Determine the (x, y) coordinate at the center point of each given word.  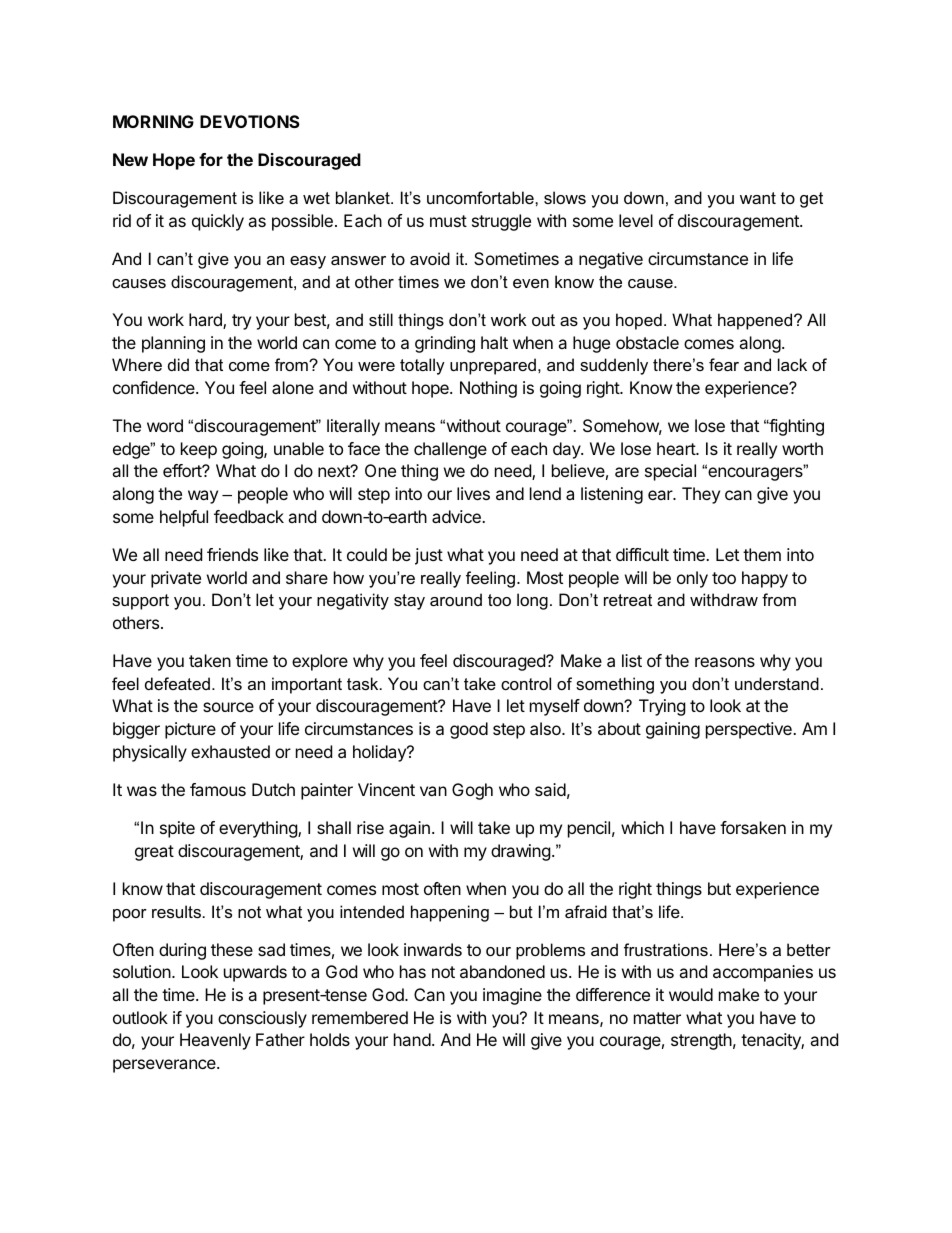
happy (765, 579)
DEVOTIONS (250, 121)
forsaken (753, 827)
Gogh (472, 791)
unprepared (493, 366)
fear (724, 364)
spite (177, 829)
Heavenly (215, 1041)
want (758, 198)
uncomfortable (481, 197)
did (178, 364)
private (176, 579)
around (456, 599)
